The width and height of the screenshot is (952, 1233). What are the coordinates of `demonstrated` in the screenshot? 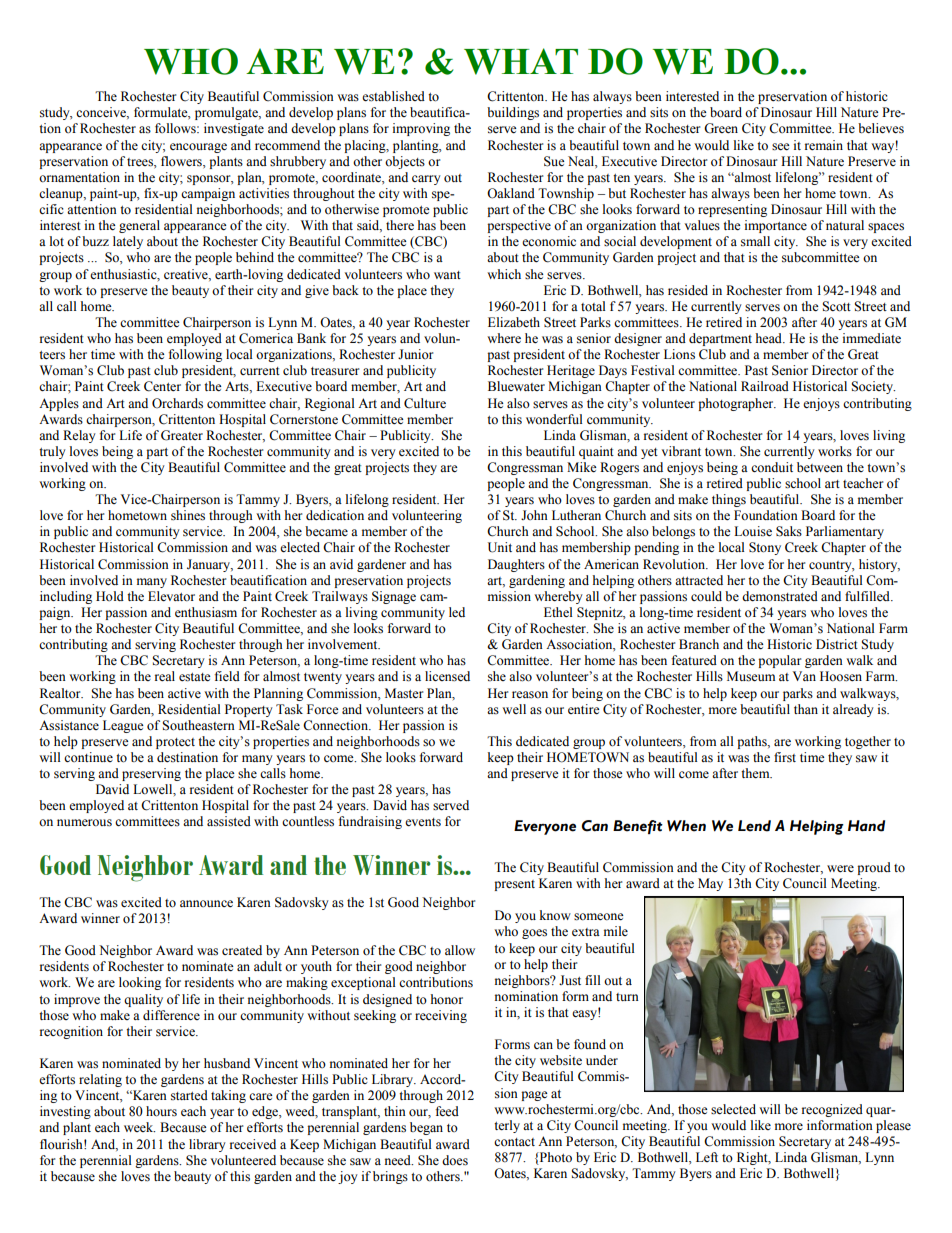 It's located at (780, 596).
